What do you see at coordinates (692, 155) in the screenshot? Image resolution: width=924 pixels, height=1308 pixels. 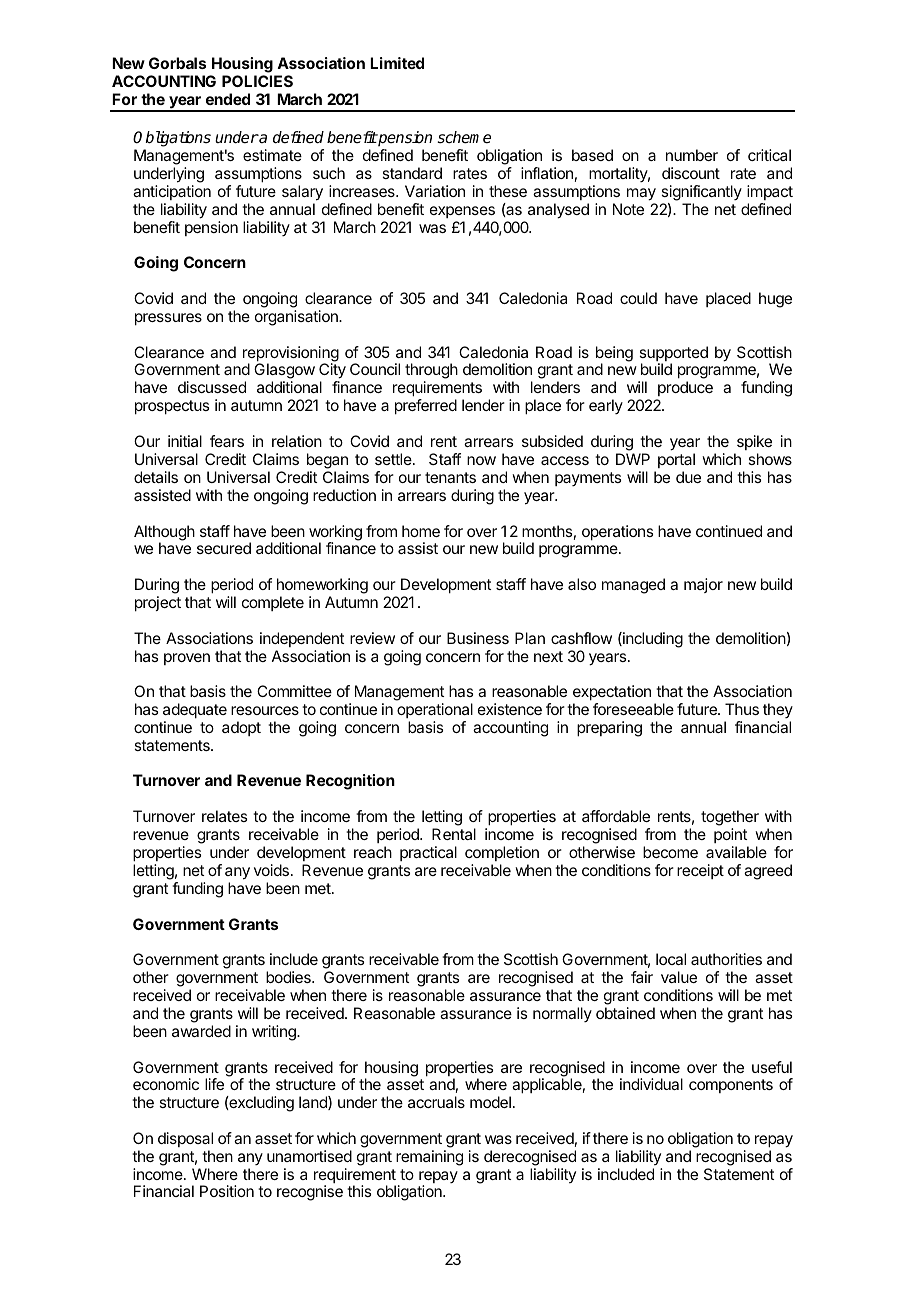 I see `number` at bounding box center [692, 155].
